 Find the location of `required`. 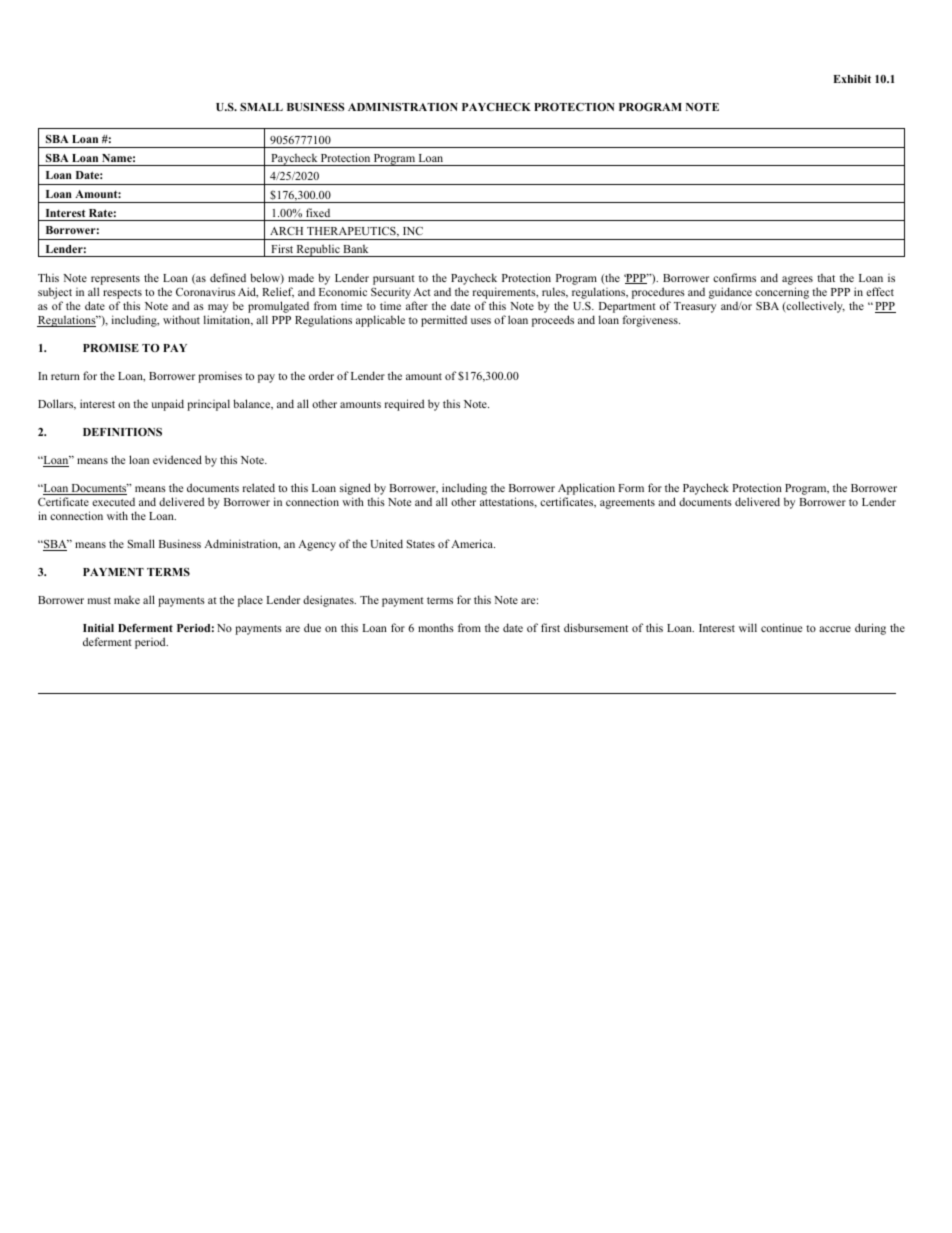

required is located at coordinates (404, 405).
